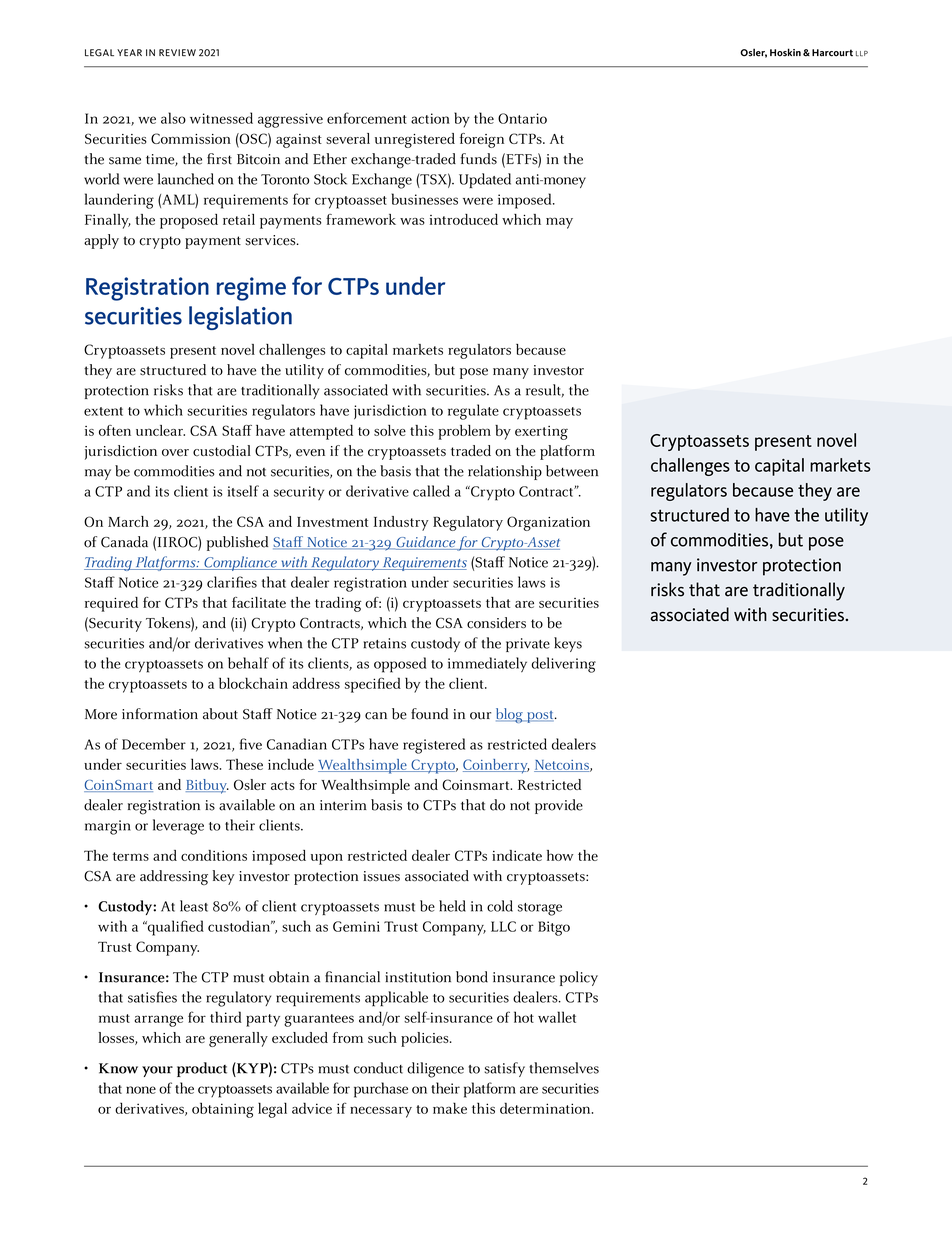 This screenshot has width=952, height=1233. Describe the element at coordinates (177, 52) in the screenshot. I see `REVIEW` at that location.
